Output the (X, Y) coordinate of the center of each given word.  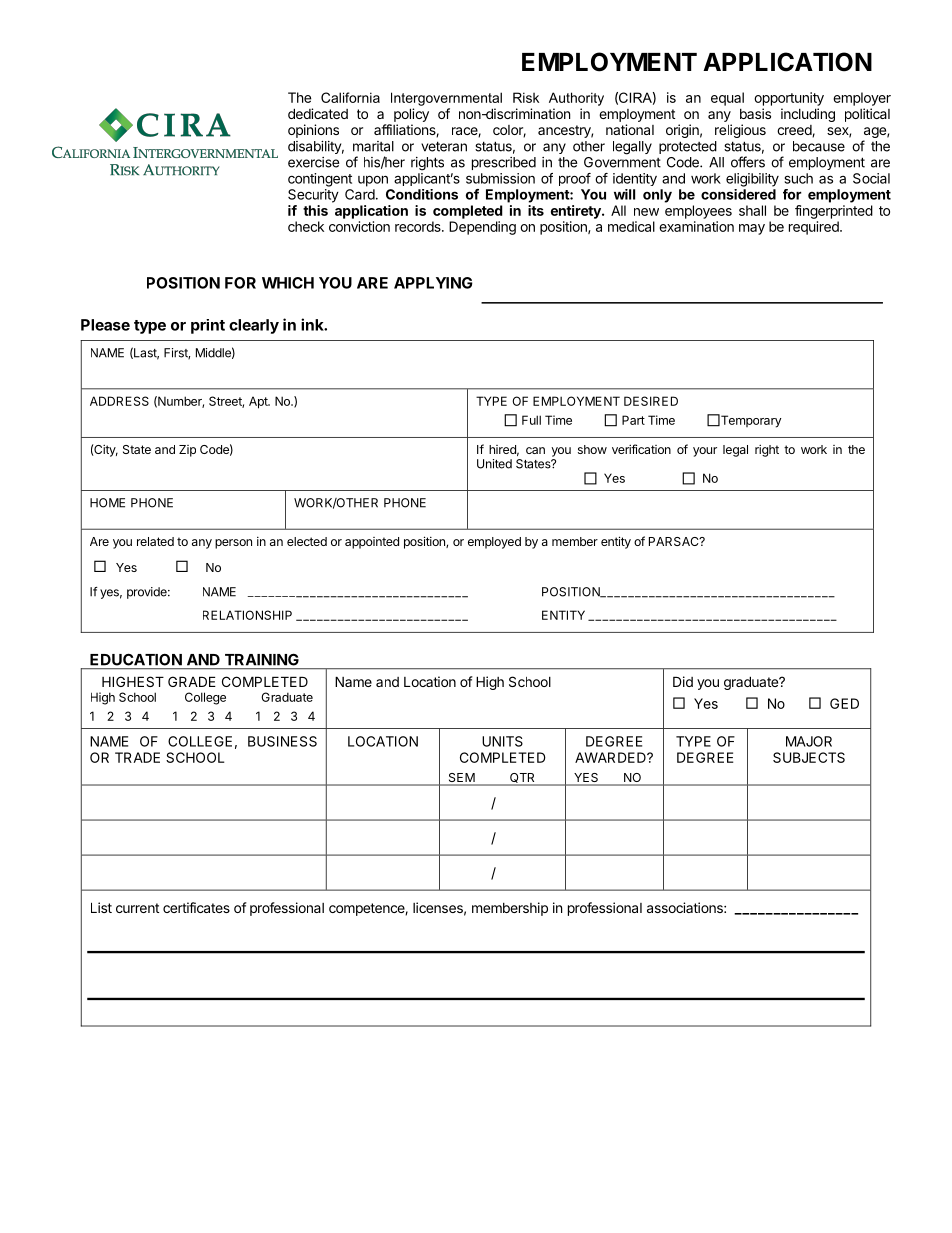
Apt (259, 402)
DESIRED (651, 401)
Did (683, 681)
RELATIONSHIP (247, 615)
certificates (196, 907)
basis (755, 113)
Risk (526, 97)
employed (494, 543)
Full (531, 420)
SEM (461, 779)
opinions (313, 131)
